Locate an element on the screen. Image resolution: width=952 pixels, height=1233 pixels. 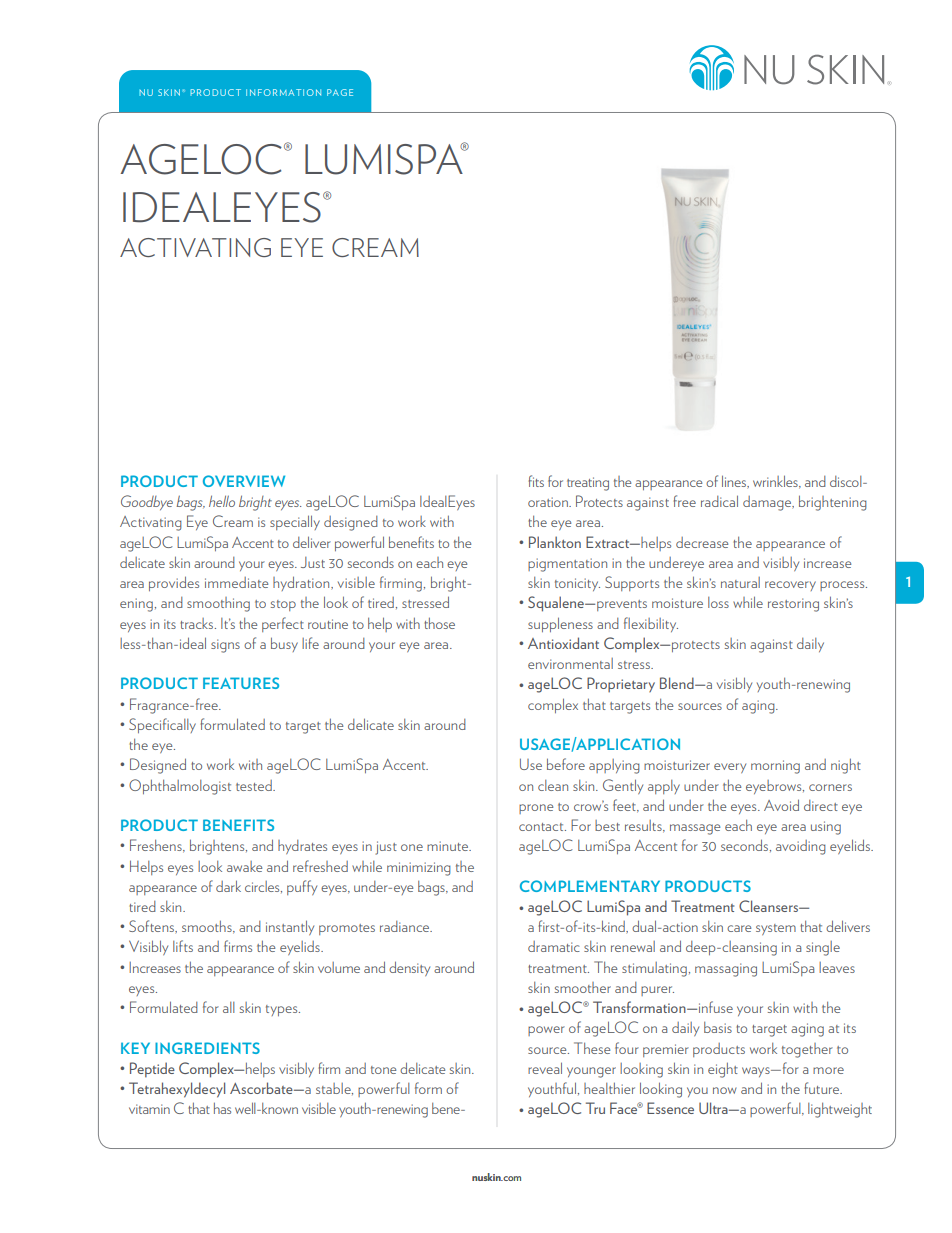
has is located at coordinates (222, 1108).
